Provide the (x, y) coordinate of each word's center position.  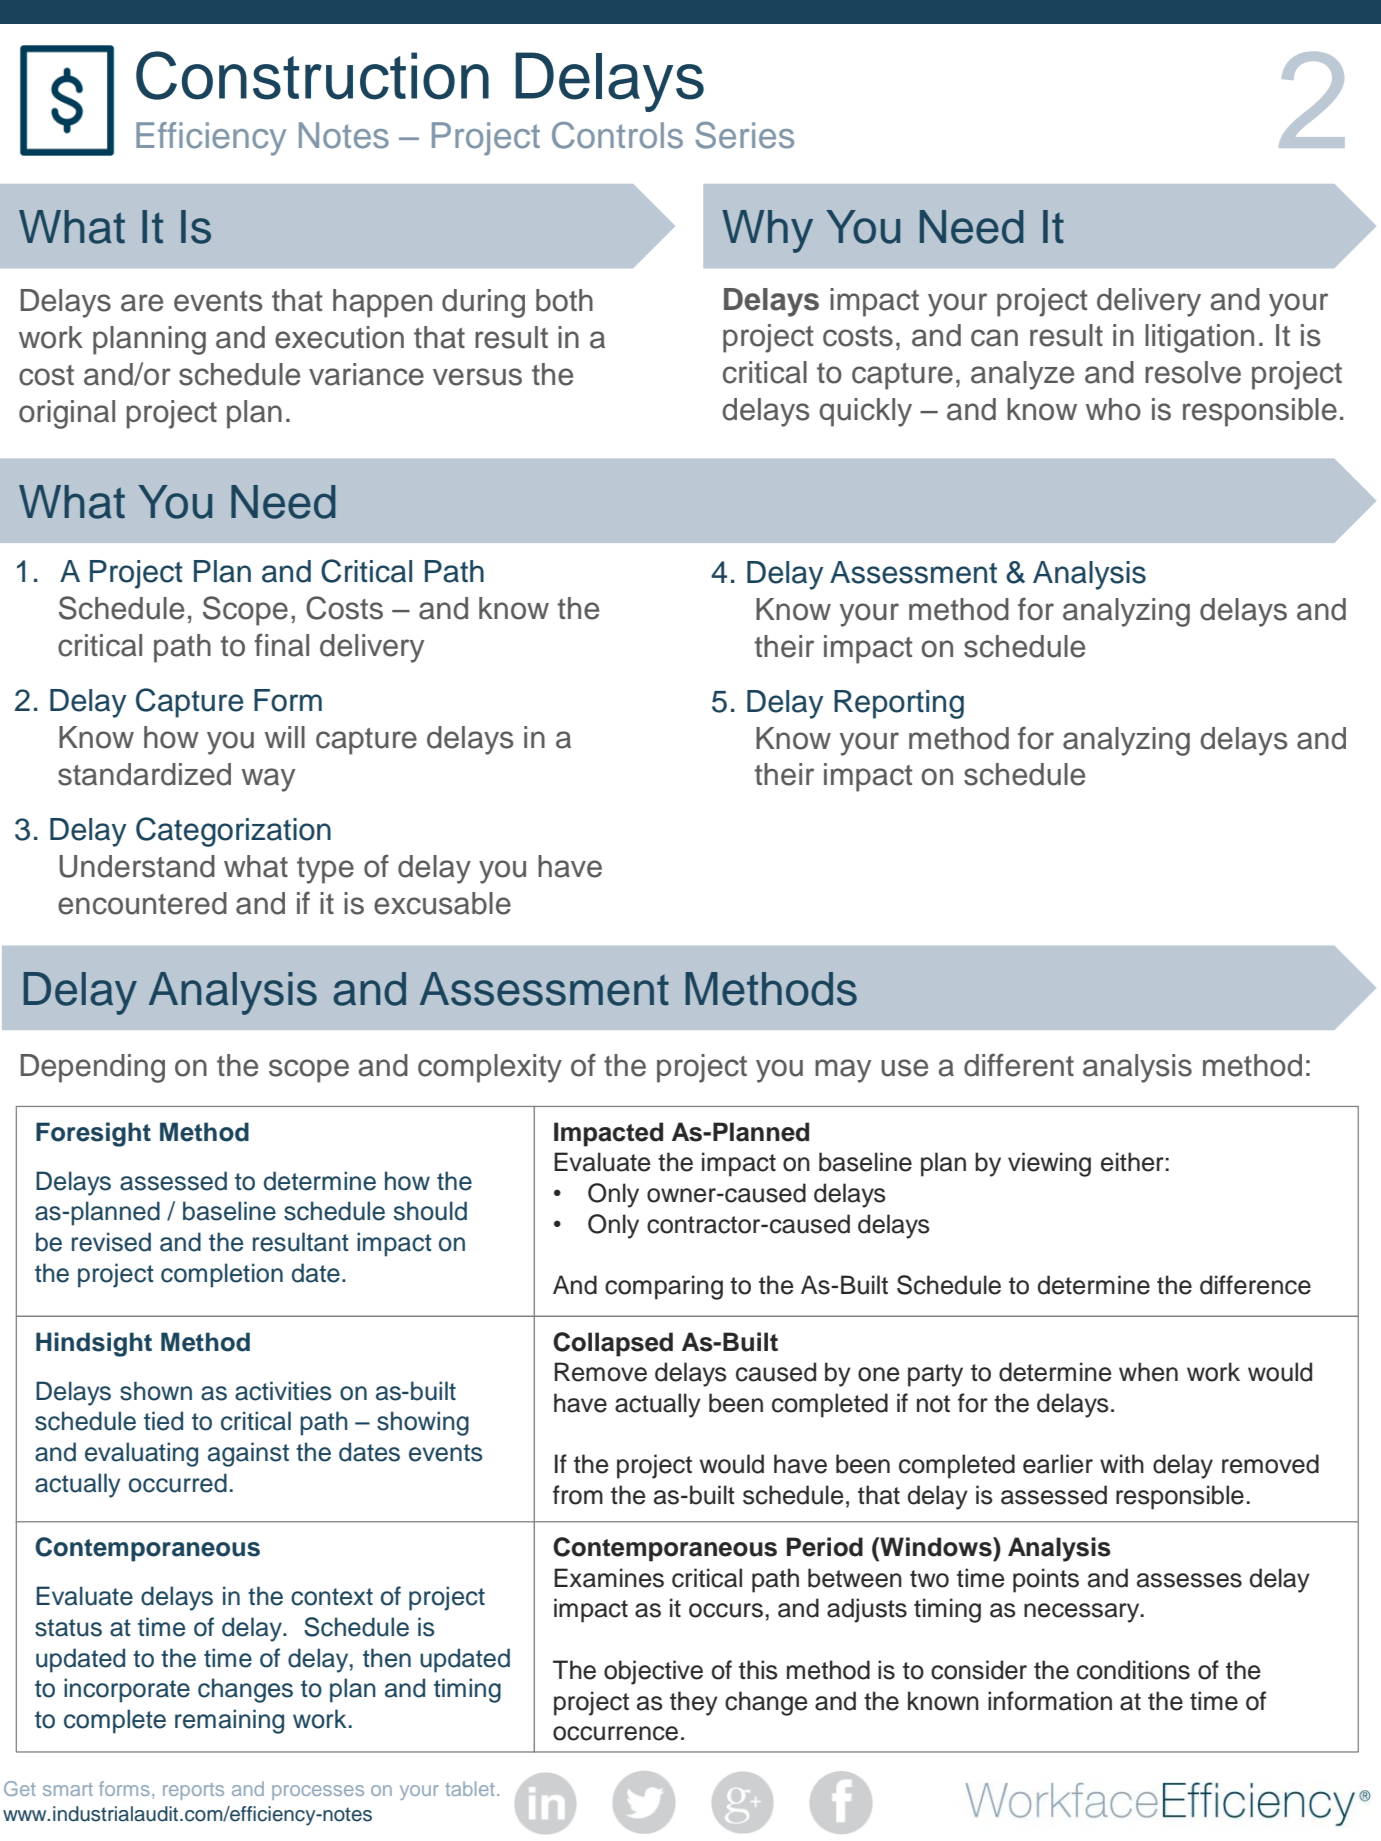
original (67, 414)
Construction (312, 75)
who (1113, 409)
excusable (442, 903)
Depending (93, 1068)
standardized (144, 774)
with (1122, 1463)
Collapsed (613, 1344)
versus (477, 377)
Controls (617, 135)
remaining (229, 1721)
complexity (490, 1068)
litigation (1199, 338)
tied (163, 1421)
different (1019, 1065)
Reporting (899, 704)
